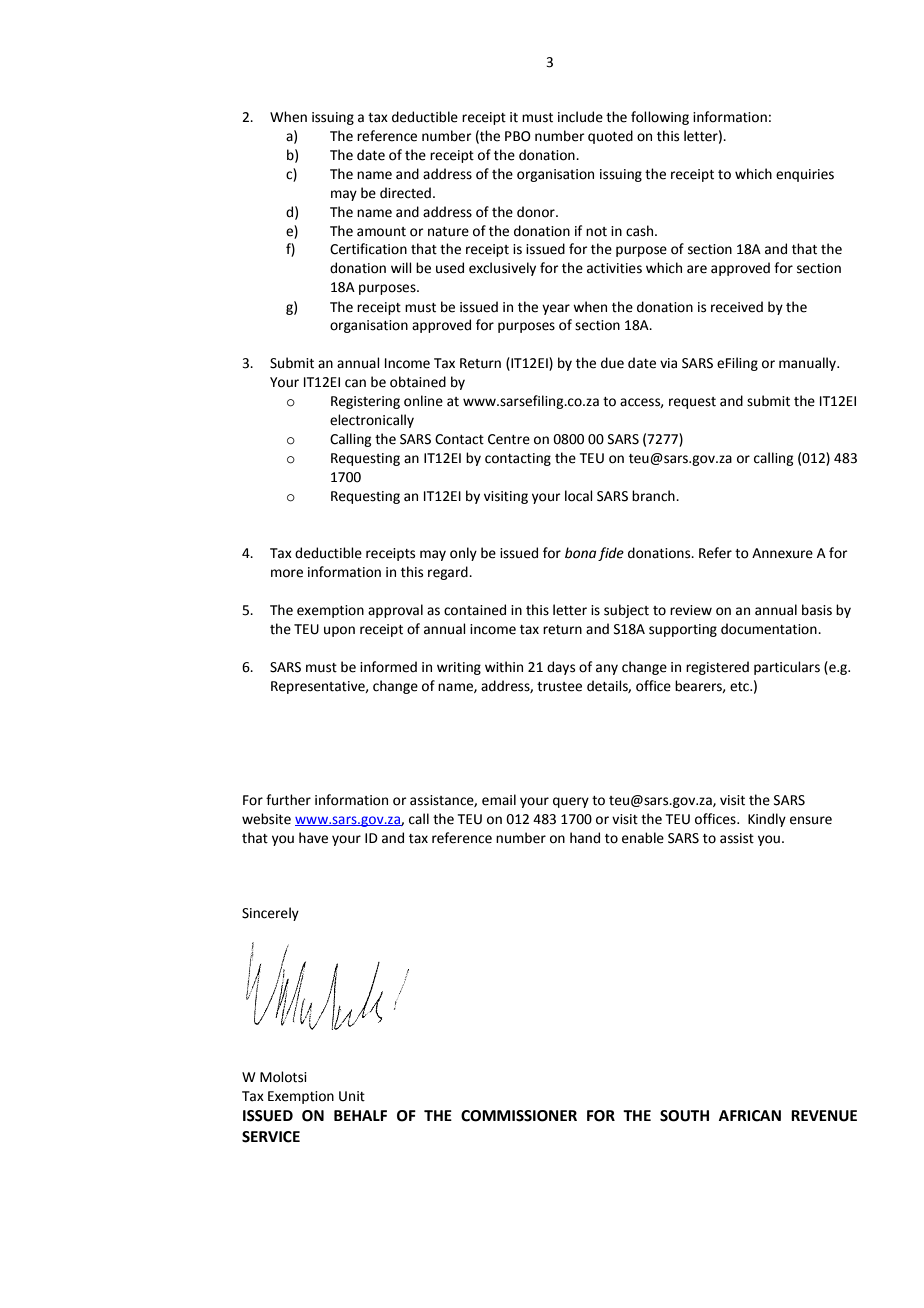 Image resolution: width=924 pixels, height=1308 pixels. I want to click on PBO, so click(518, 136).
